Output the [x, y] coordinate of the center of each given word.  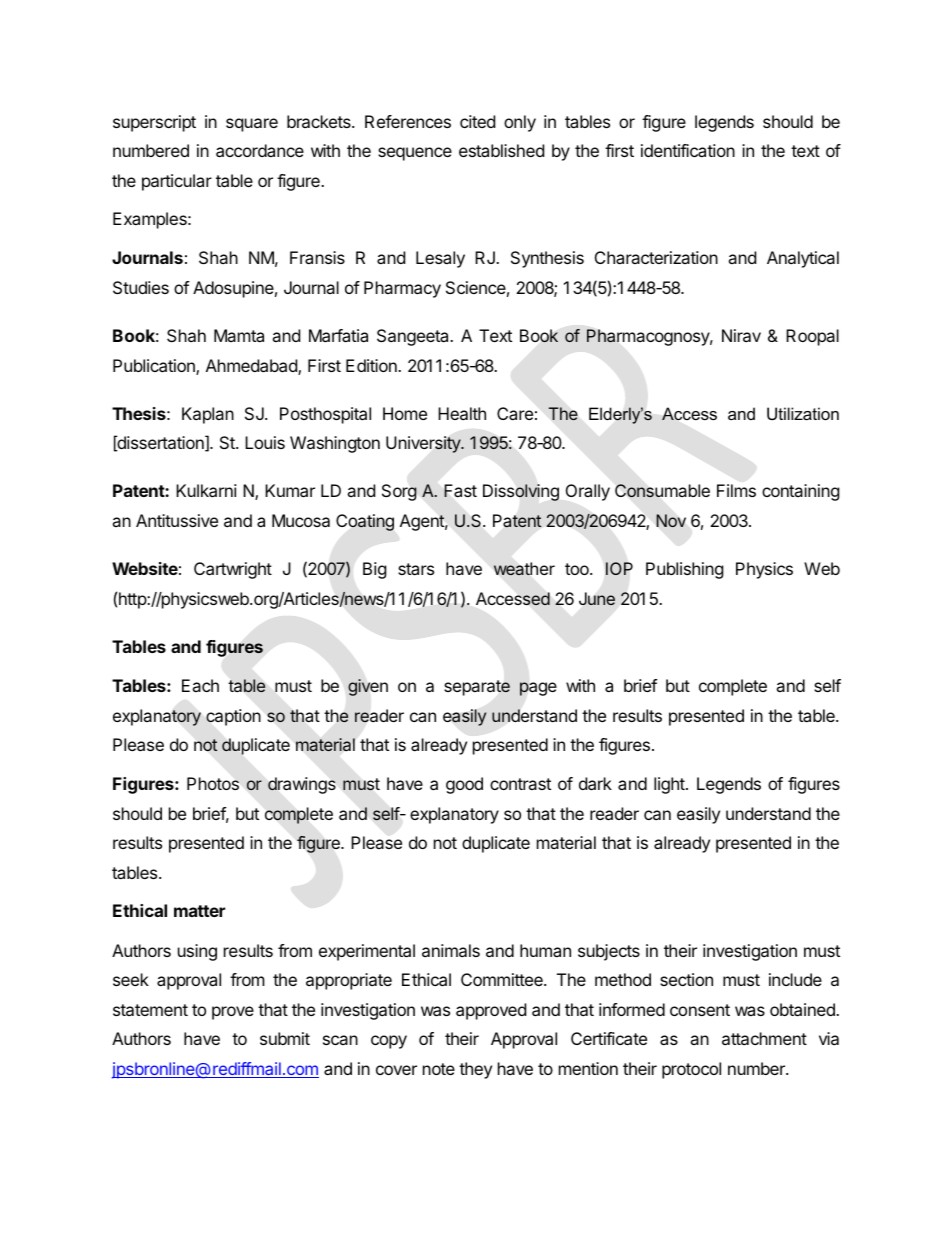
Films [736, 490]
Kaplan [208, 415]
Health [462, 413]
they [475, 1070]
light [670, 785]
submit [285, 1038]
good [464, 785]
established [501, 150]
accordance [260, 150]
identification [688, 150]
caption [233, 717]
